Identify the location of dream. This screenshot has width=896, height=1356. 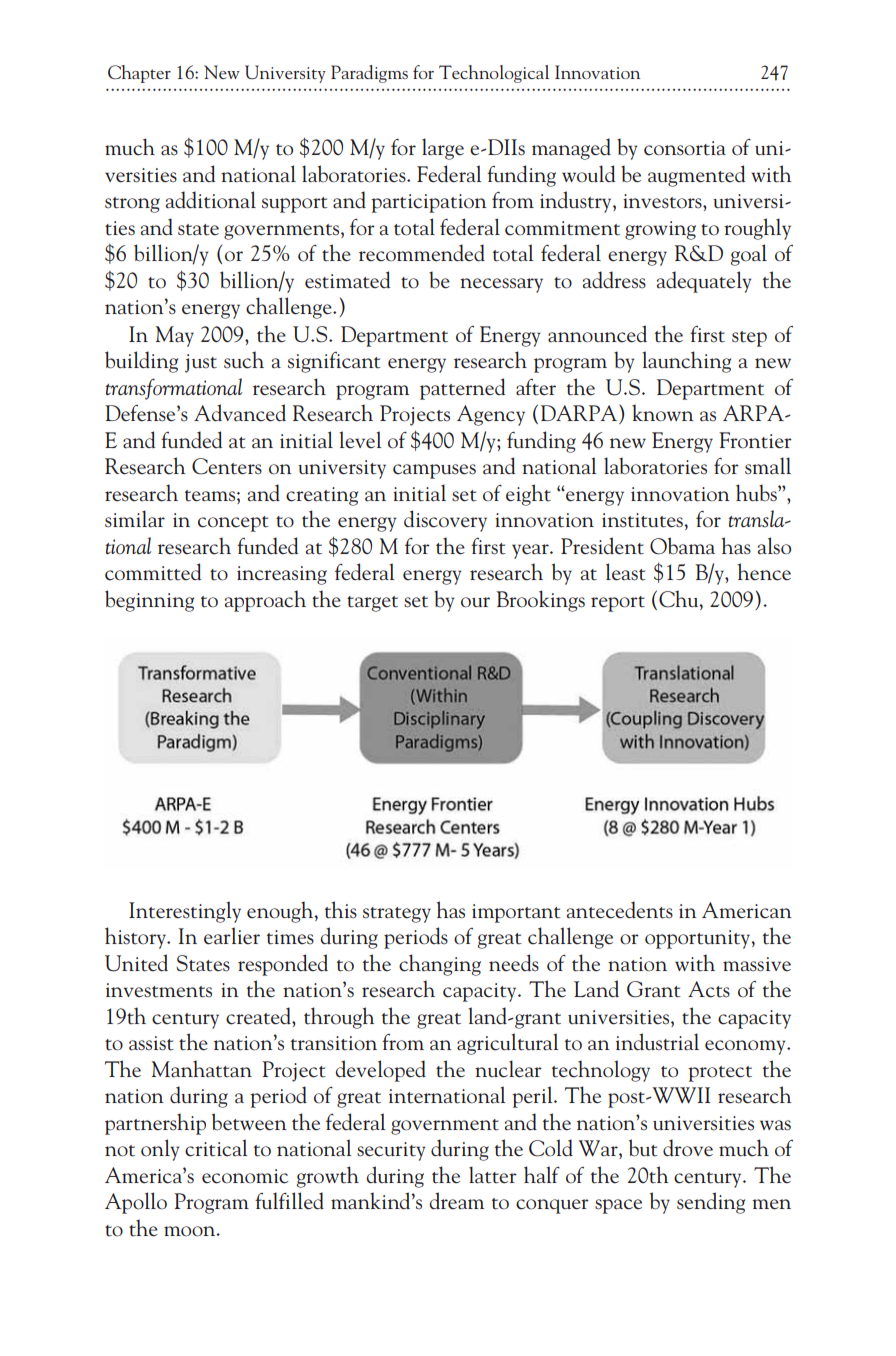
(456, 1201).
